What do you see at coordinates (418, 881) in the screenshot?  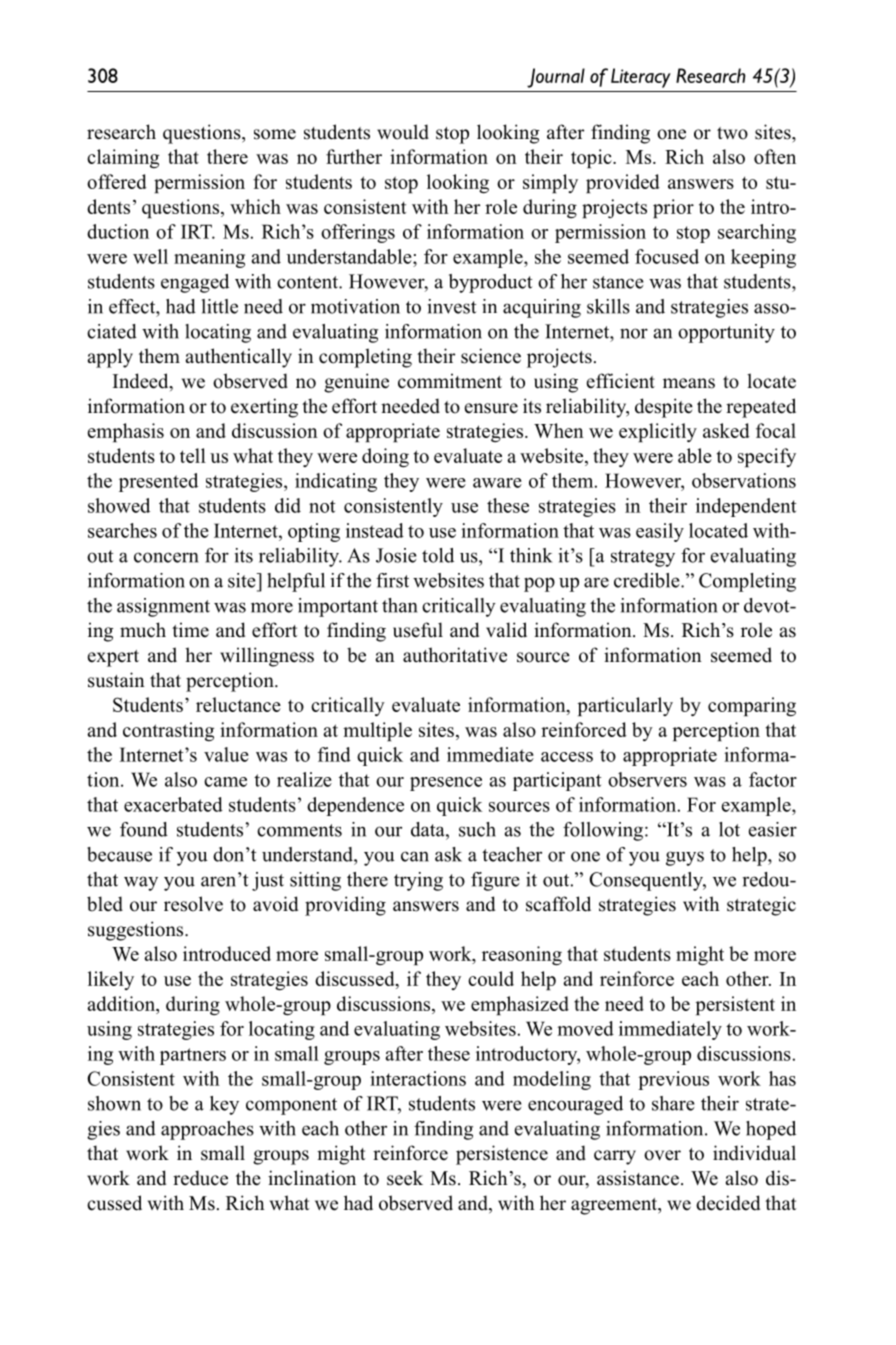 I see `trying` at bounding box center [418, 881].
